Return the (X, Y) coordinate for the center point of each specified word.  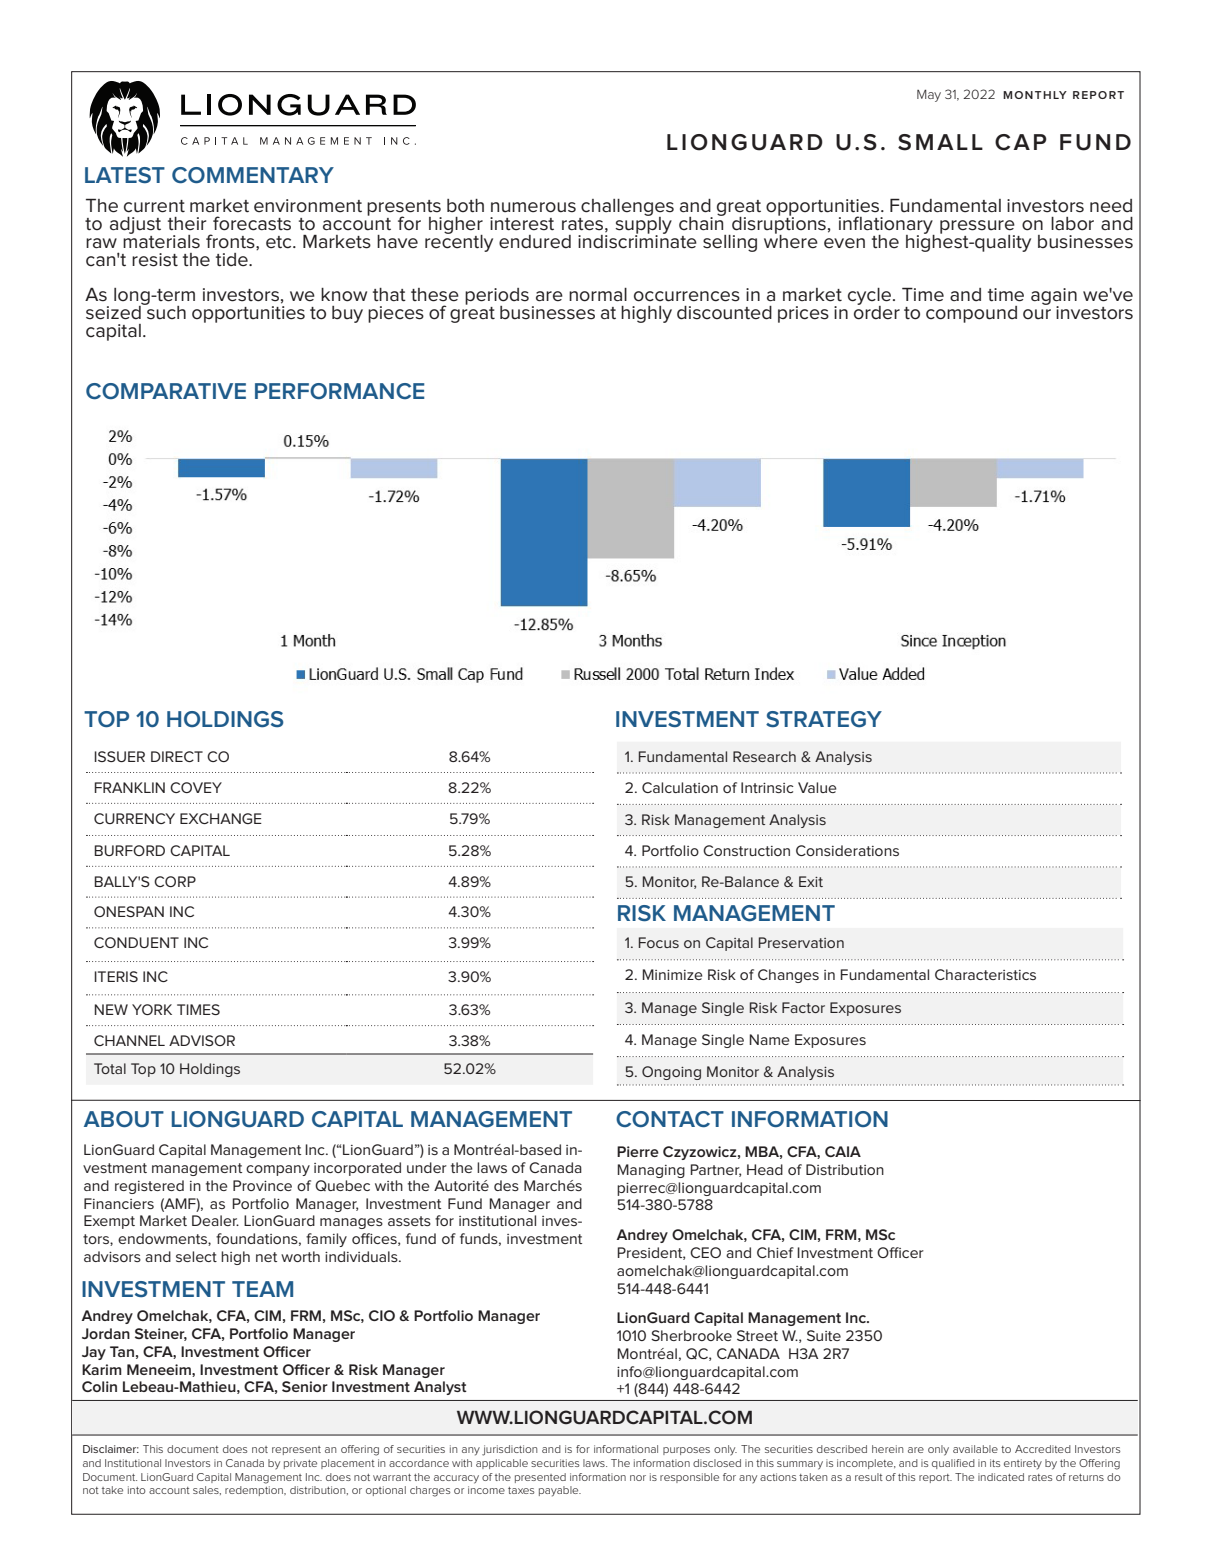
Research (764, 756)
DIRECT (177, 756)
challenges (626, 209)
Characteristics (985, 974)
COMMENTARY (253, 175)
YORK (152, 1009)
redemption (255, 1491)
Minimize (672, 974)
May (929, 95)
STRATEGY (824, 719)
